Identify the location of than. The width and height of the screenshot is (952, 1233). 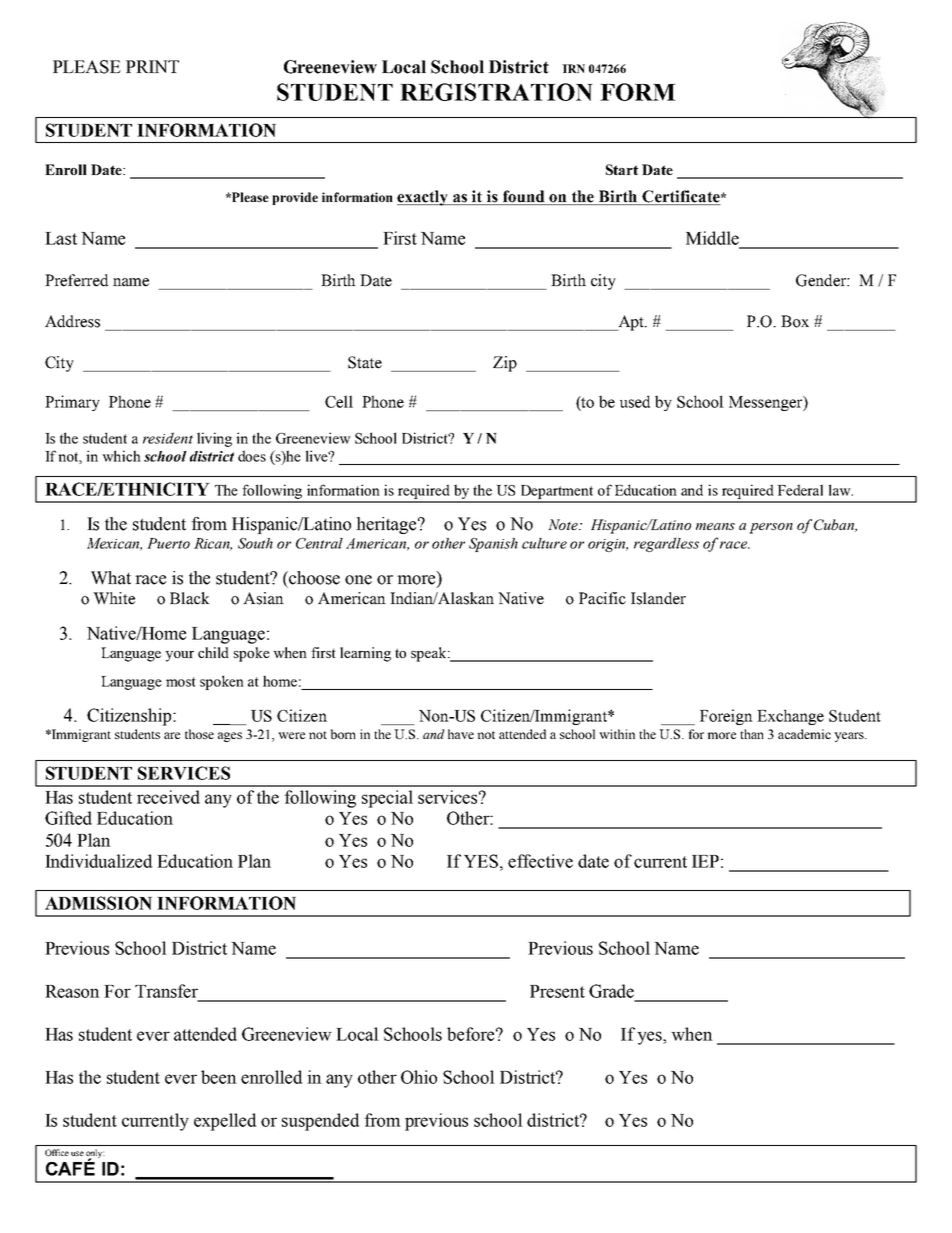
(752, 734).
